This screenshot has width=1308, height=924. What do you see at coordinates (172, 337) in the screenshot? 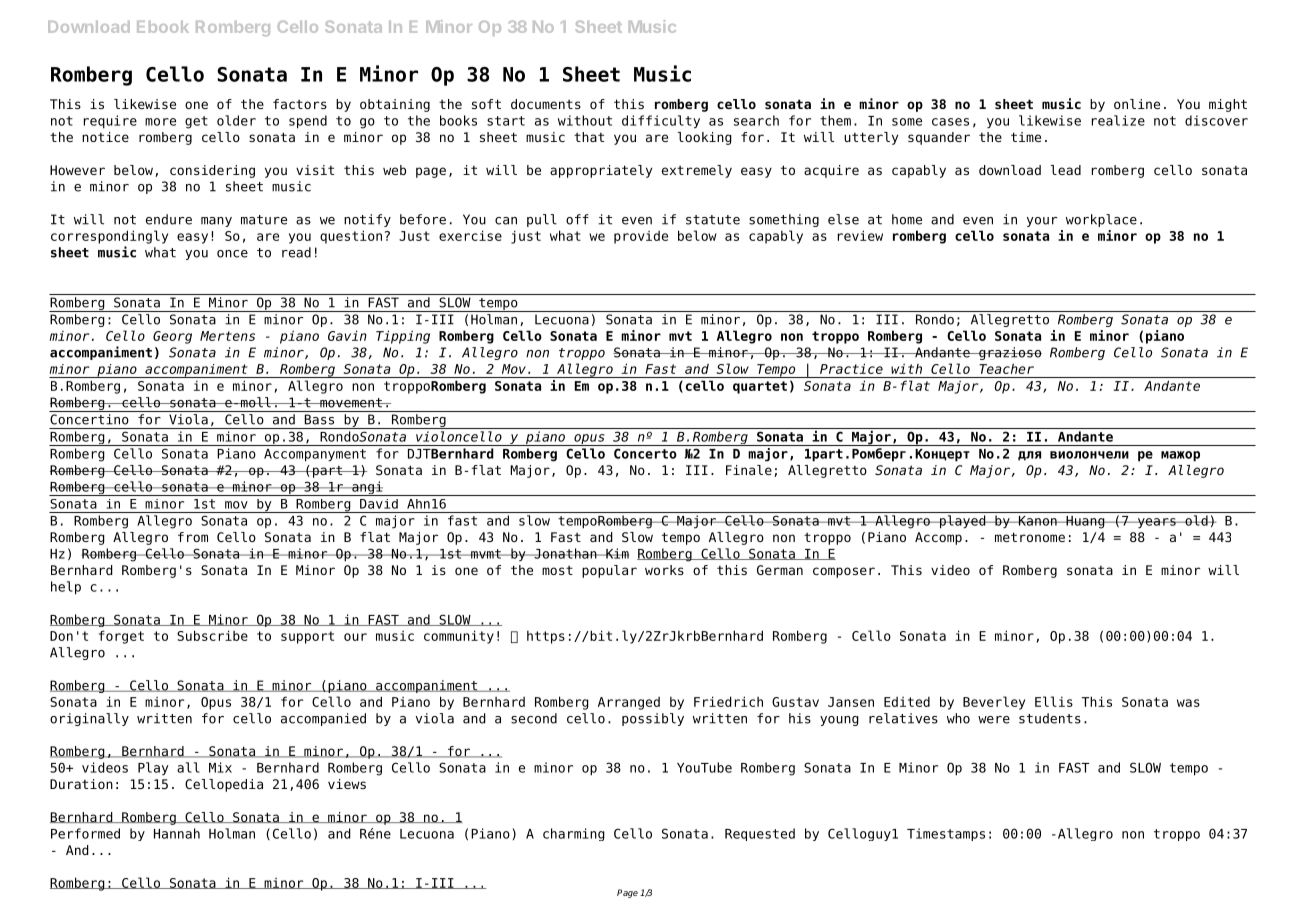
I see `Georg` at bounding box center [172, 337].
